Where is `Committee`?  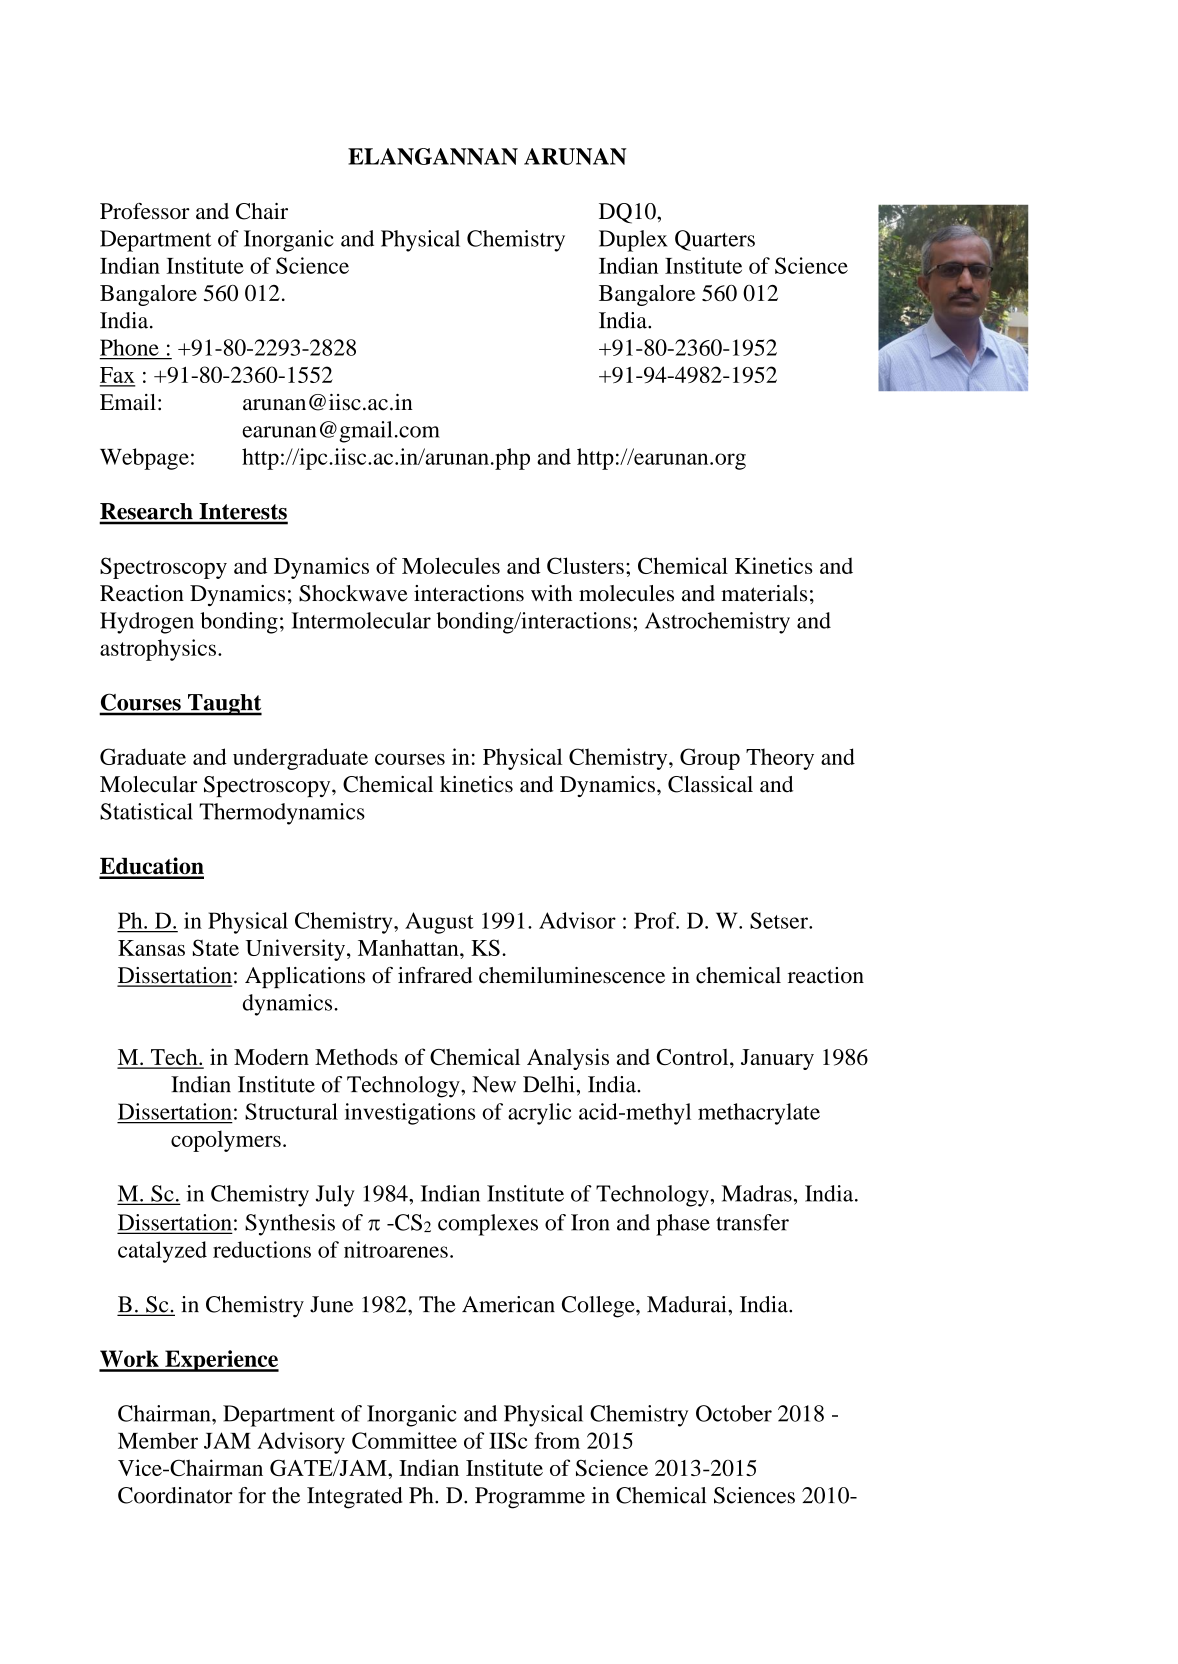
Committee is located at coordinates (404, 1440).
